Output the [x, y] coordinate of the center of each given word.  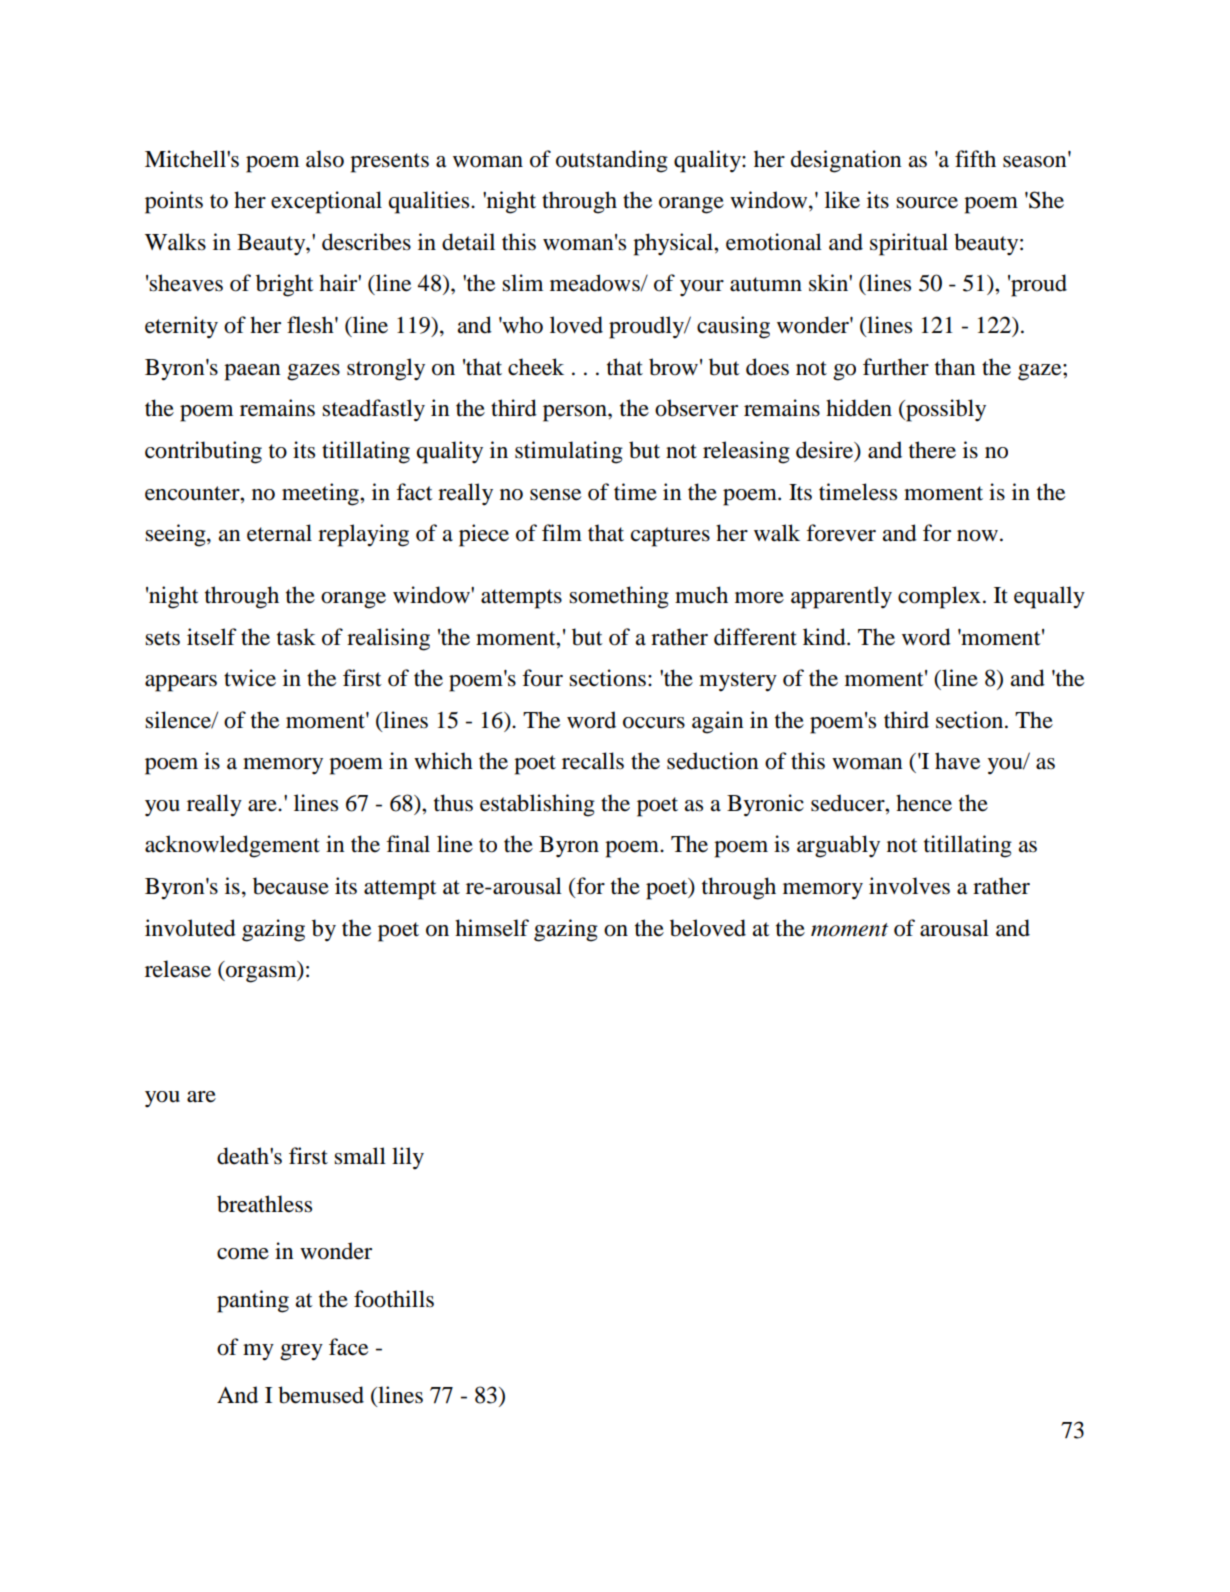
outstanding [612, 161]
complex [939, 597]
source [927, 203]
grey [301, 1352]
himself [492, 928]
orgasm [261, 974]
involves [909, 886]
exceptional [326, 202]
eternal [279, 533]
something [619, 597]
